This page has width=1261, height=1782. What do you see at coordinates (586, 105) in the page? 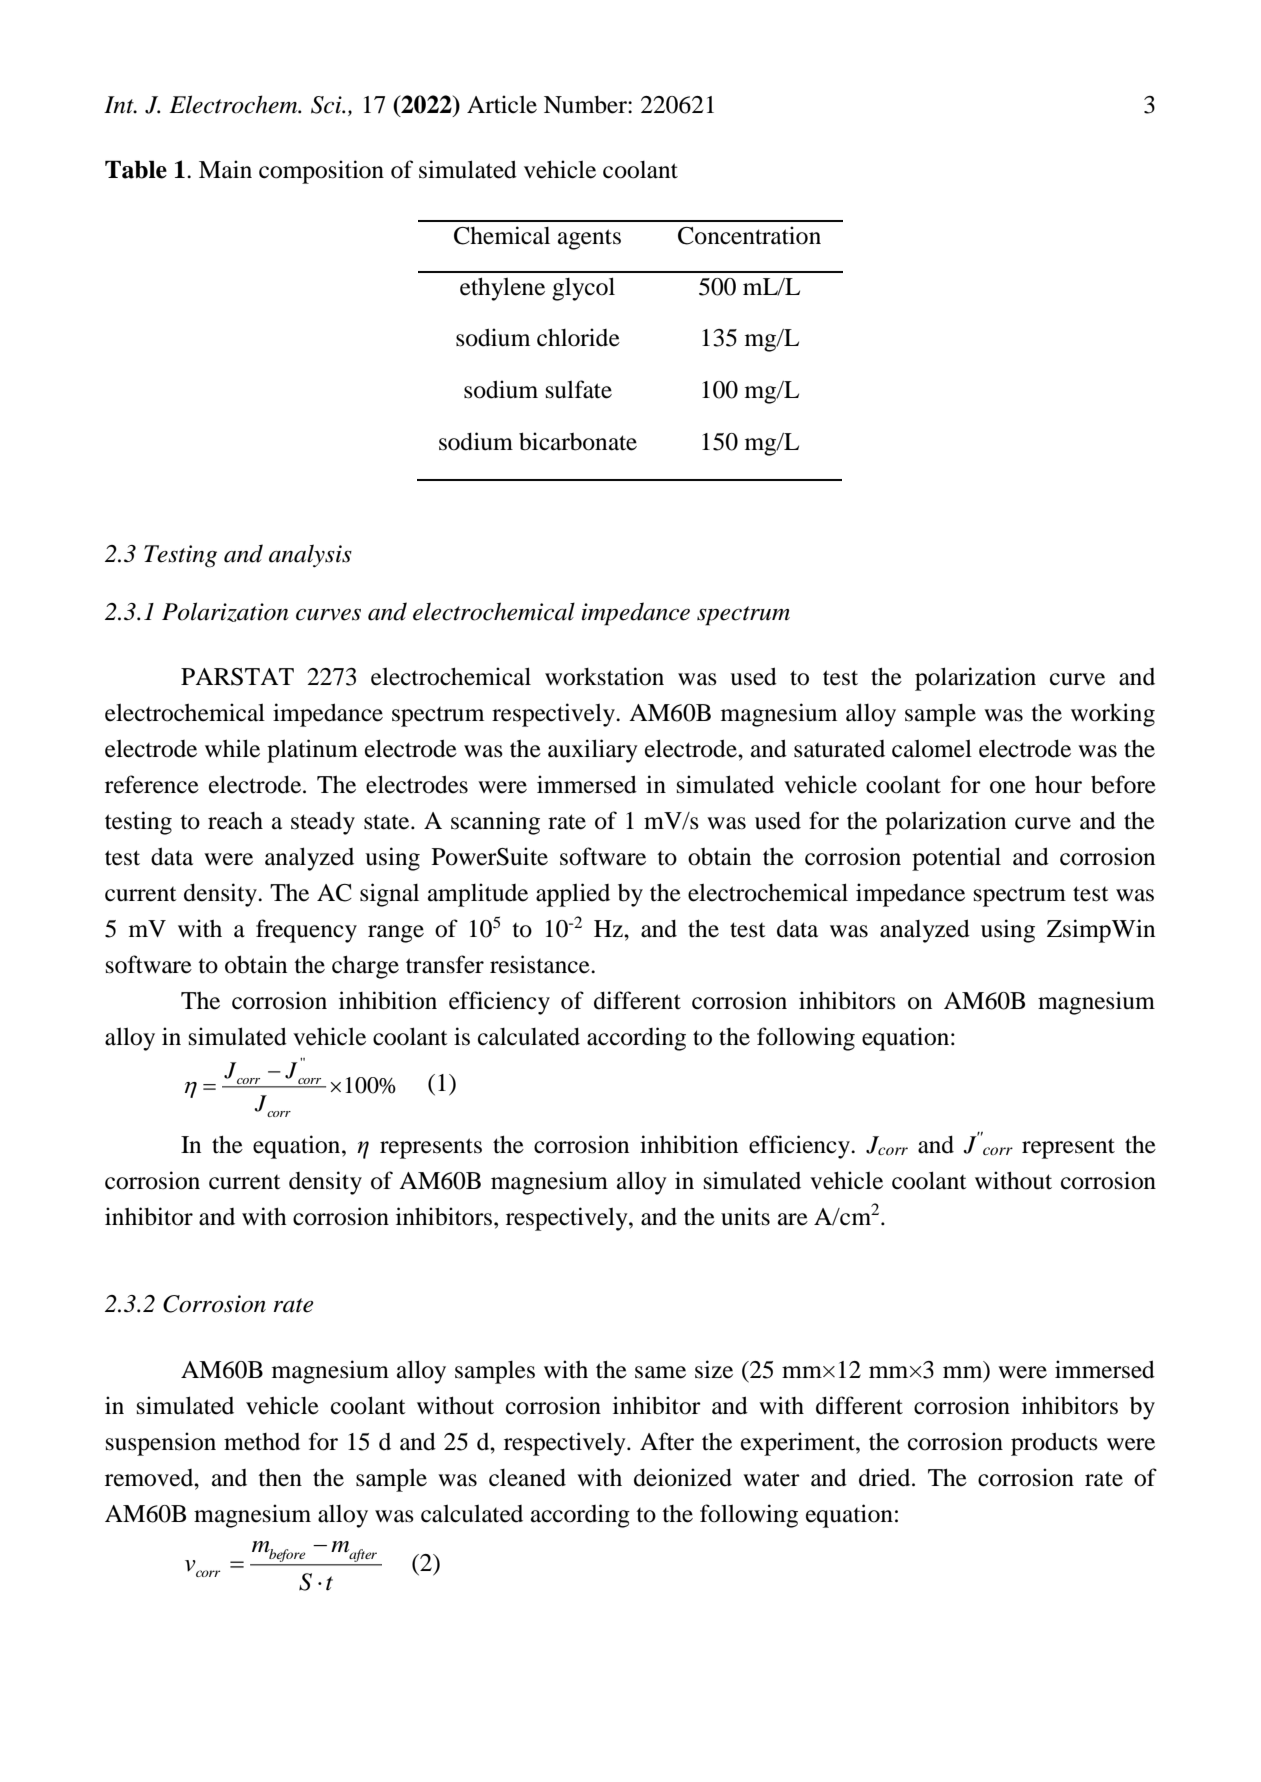
I see `Number` at bounding box center [586, 105].
